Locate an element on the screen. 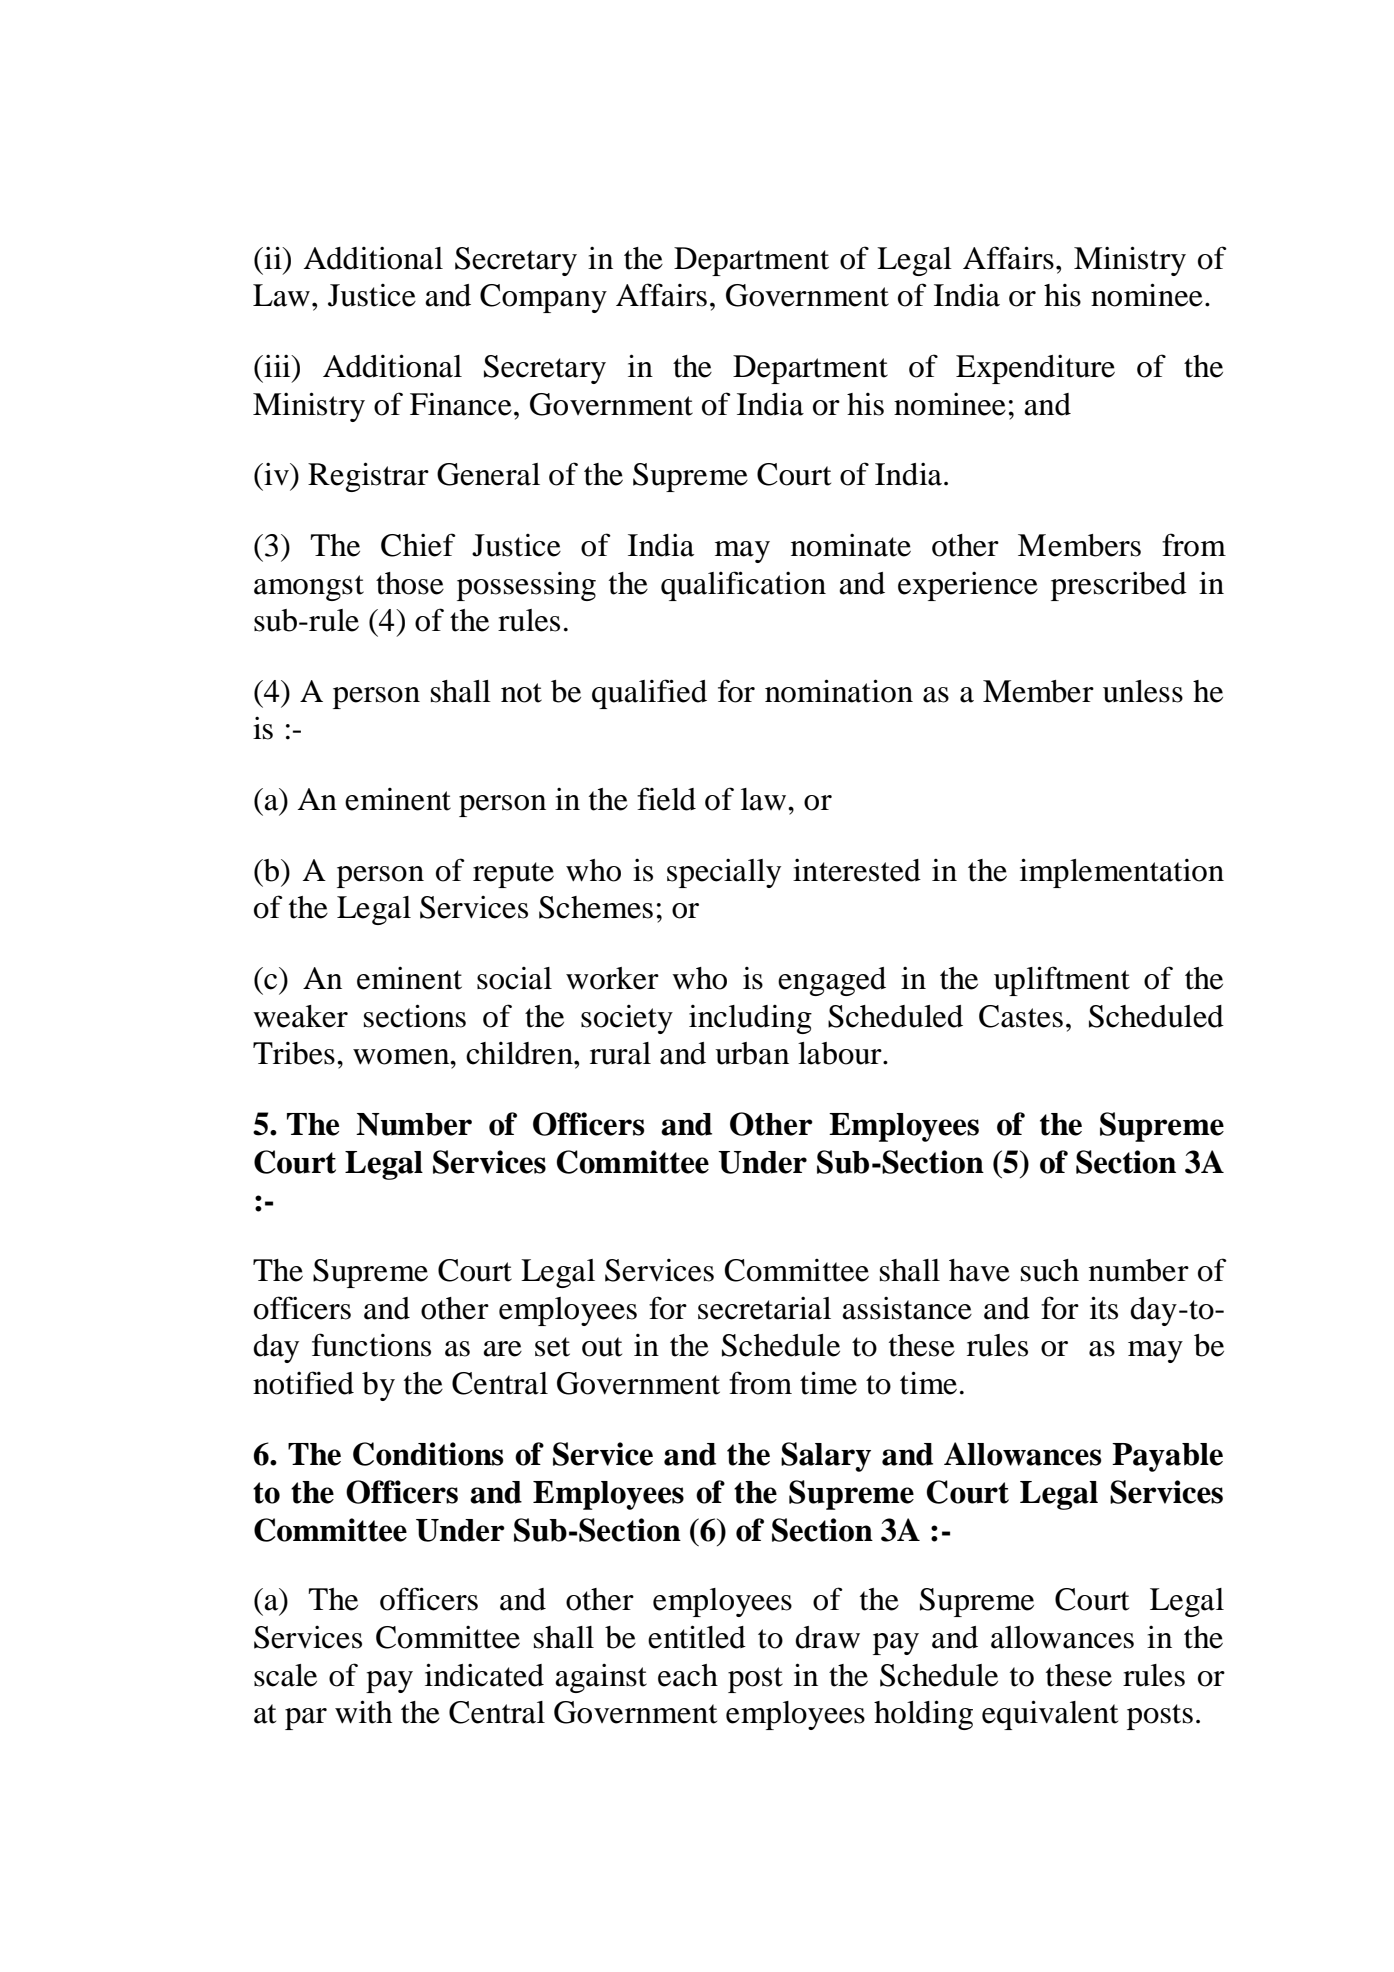 The width and height of the screenshot is (1394, 1972). Company is located at coordinates (543, 298).
